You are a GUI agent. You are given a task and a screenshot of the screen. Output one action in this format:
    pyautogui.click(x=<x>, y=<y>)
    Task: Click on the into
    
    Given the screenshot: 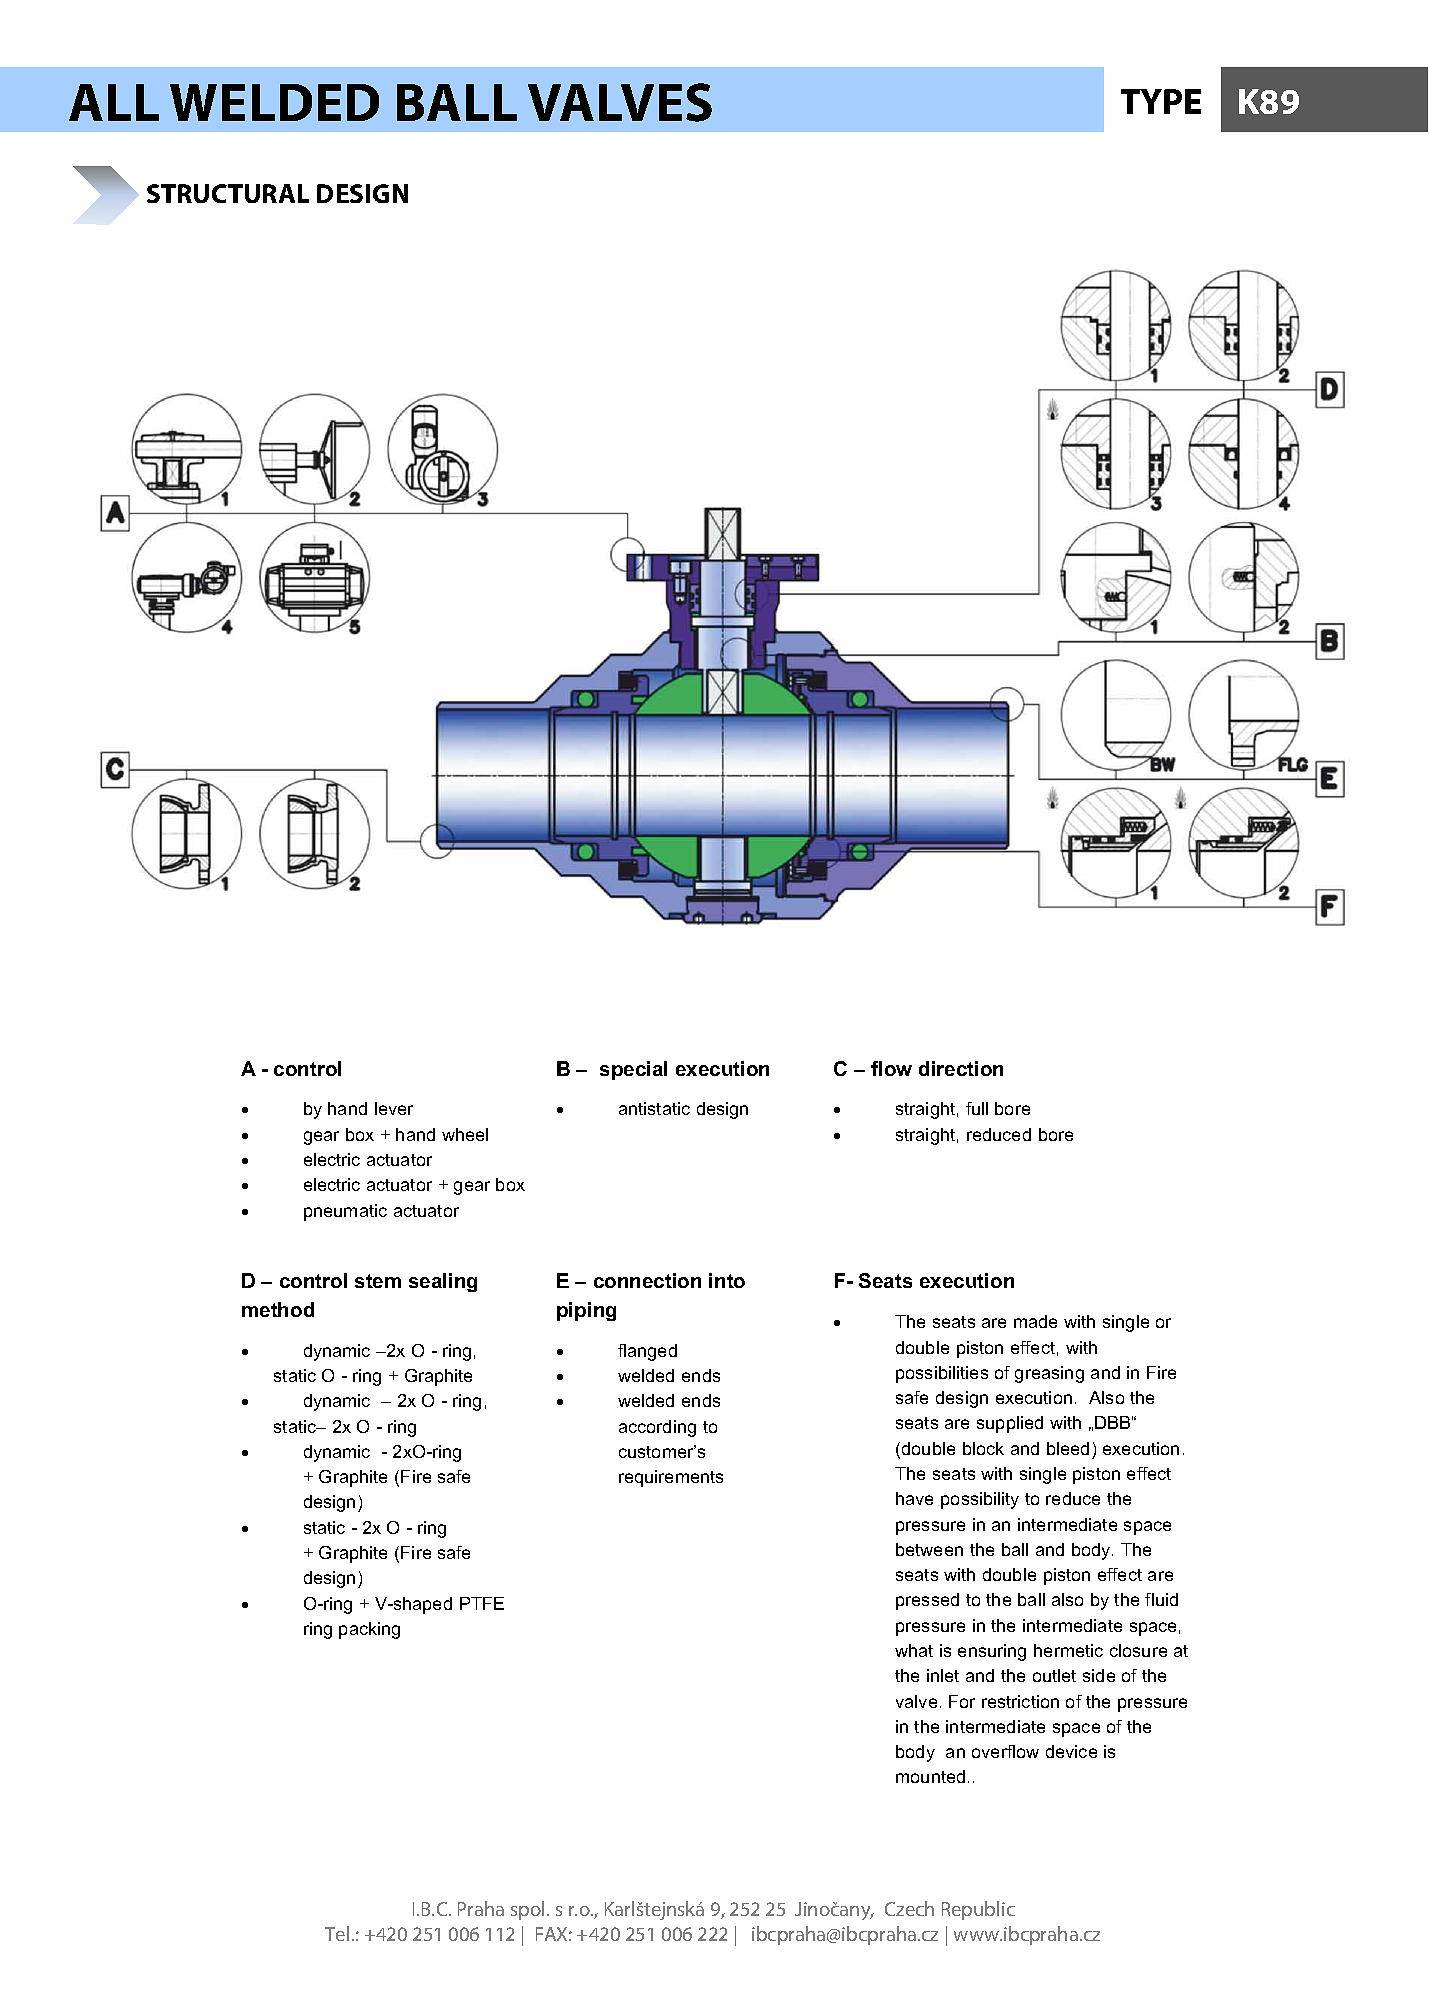 What is the action you would take?
    pyautogui.click(x=727, y=1280)
